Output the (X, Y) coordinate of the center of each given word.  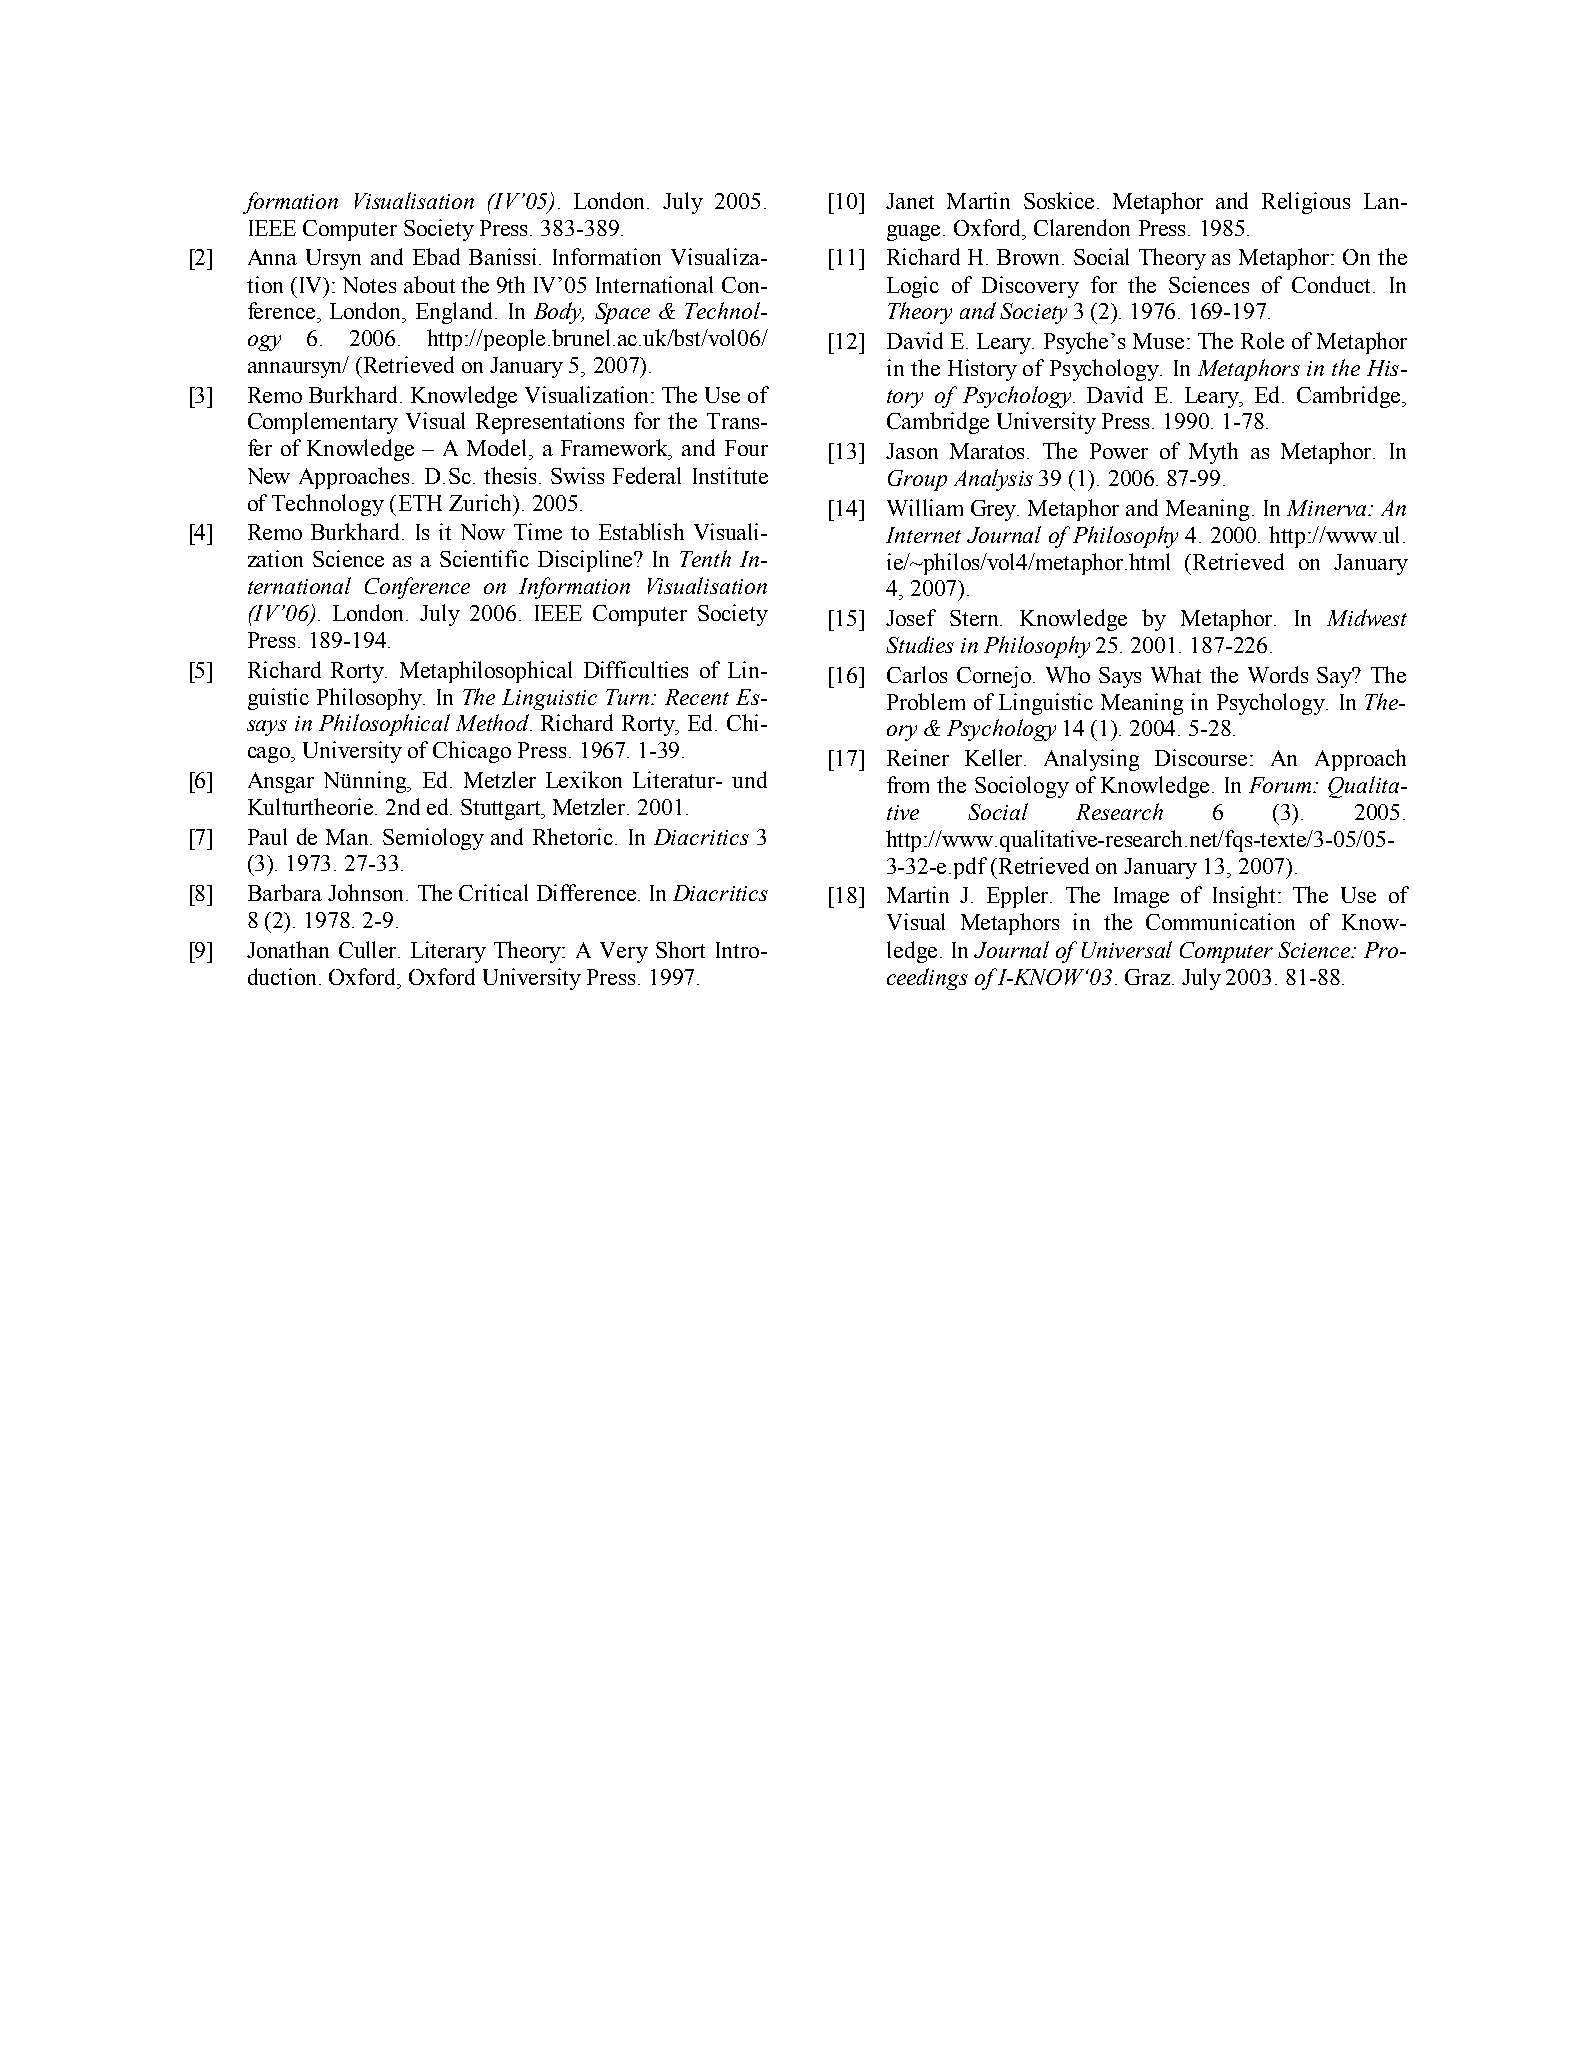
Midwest (1367, 617)
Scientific (484, 558)
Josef (911, 617)
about (429, 284)
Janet (910, 201)
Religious (1306, 203)
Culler (369, 949)
